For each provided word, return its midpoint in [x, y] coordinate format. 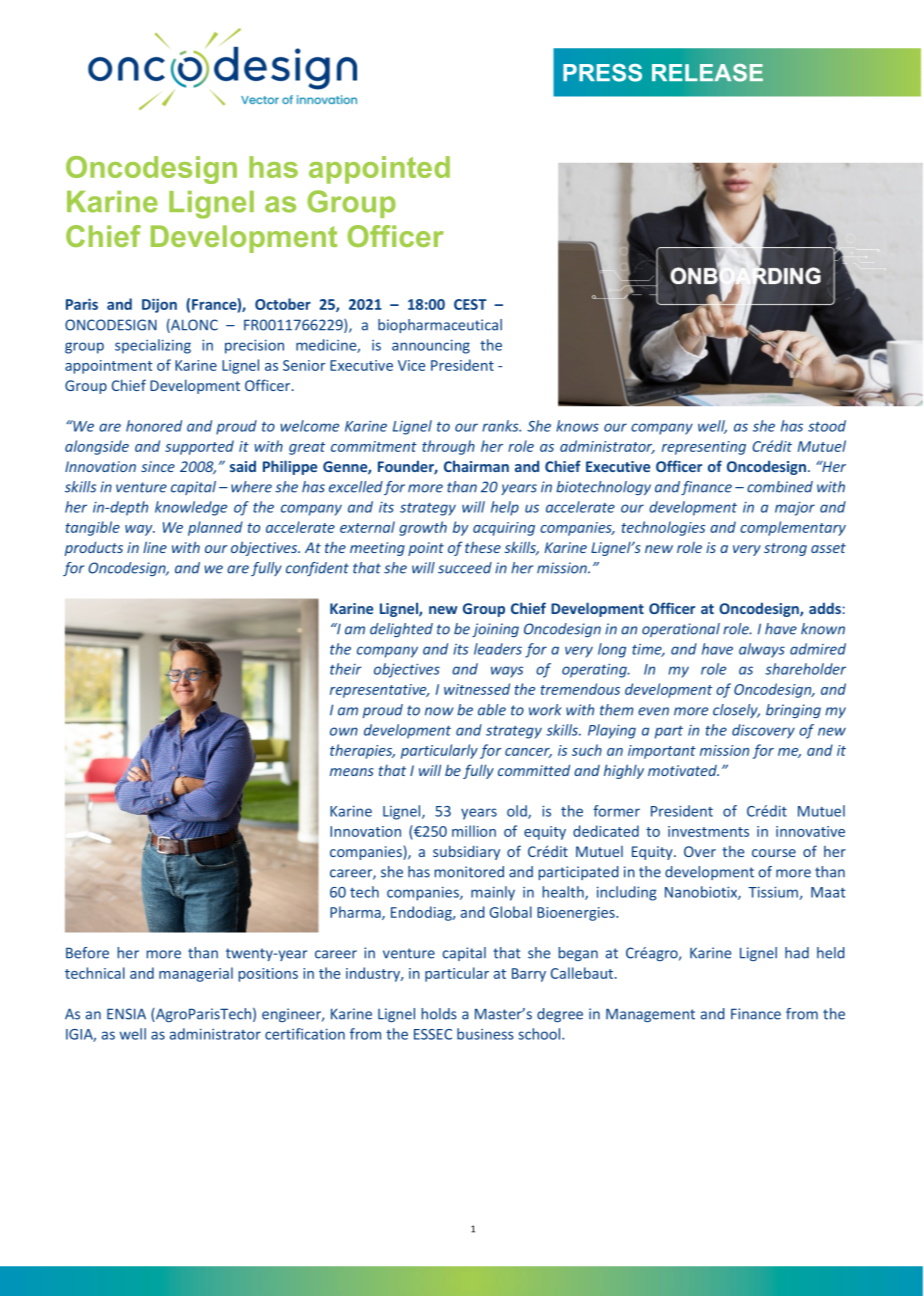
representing [704, 448]
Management [650, 1015]
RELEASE [707, 73]
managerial [196, 974]
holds [439, 1014]
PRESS [602, 73]
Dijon [159, 305]
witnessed [477, 689]
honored [154, 426]
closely [736, 711]
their [346, 669]
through [448, 447]
